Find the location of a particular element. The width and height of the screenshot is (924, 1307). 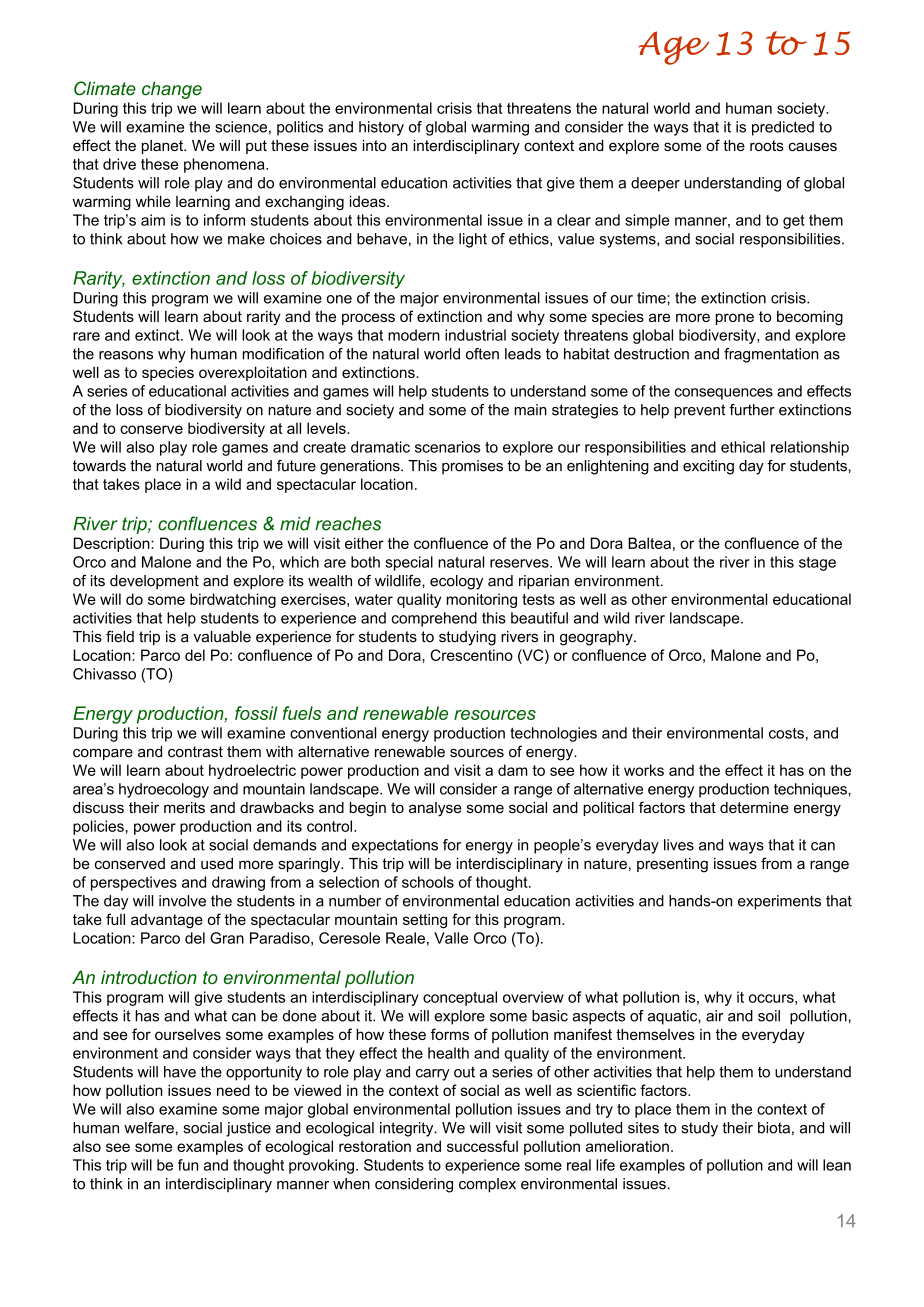

predicted is located at coordinates (783, 128).
